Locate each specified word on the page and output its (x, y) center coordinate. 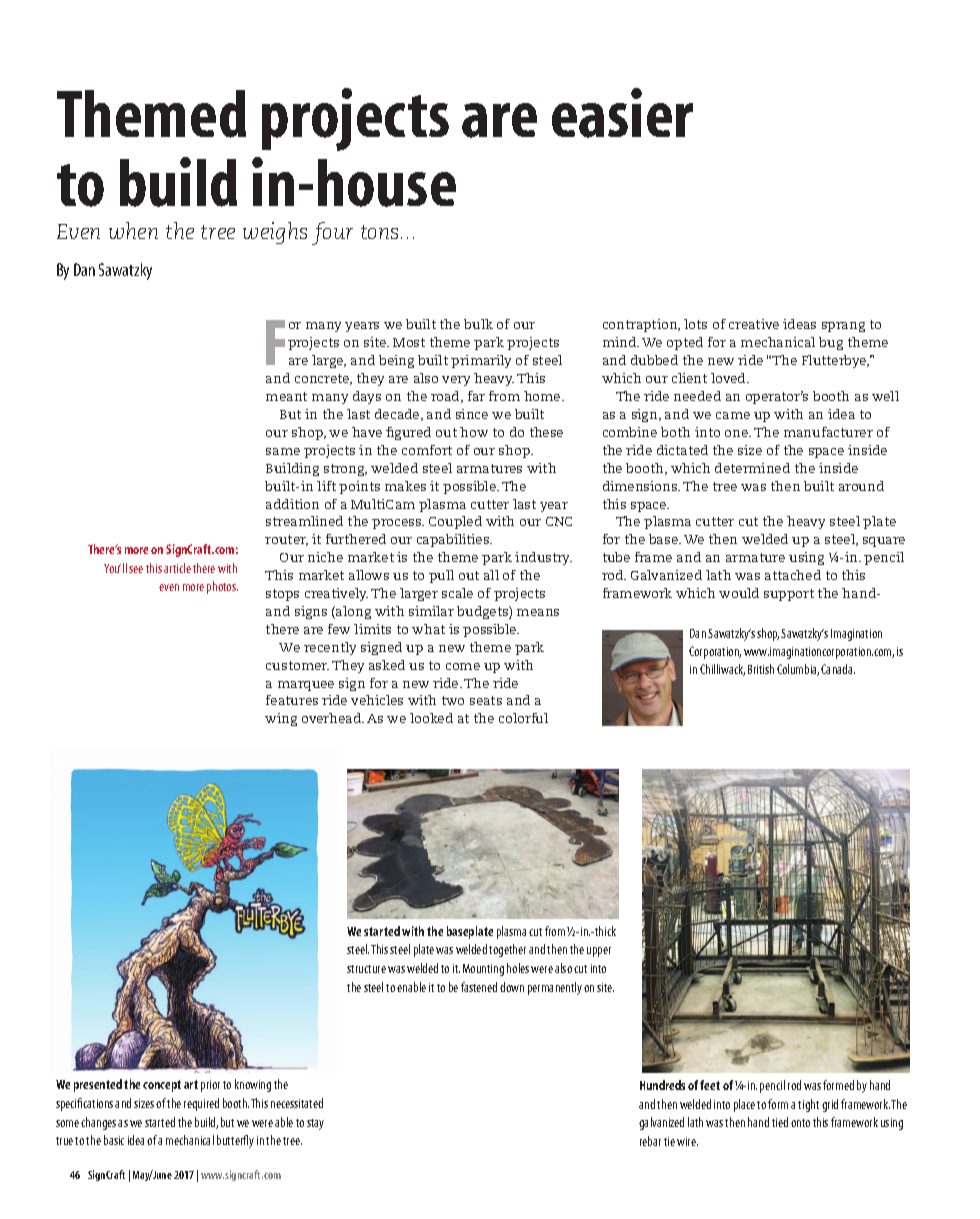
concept (162, 1086)
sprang (843, 327)
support (789, 595)
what (428, 629)
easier (622, 113)
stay (315, 1124)
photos (222, 587)
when (133, 230)
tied (780, 1122)
